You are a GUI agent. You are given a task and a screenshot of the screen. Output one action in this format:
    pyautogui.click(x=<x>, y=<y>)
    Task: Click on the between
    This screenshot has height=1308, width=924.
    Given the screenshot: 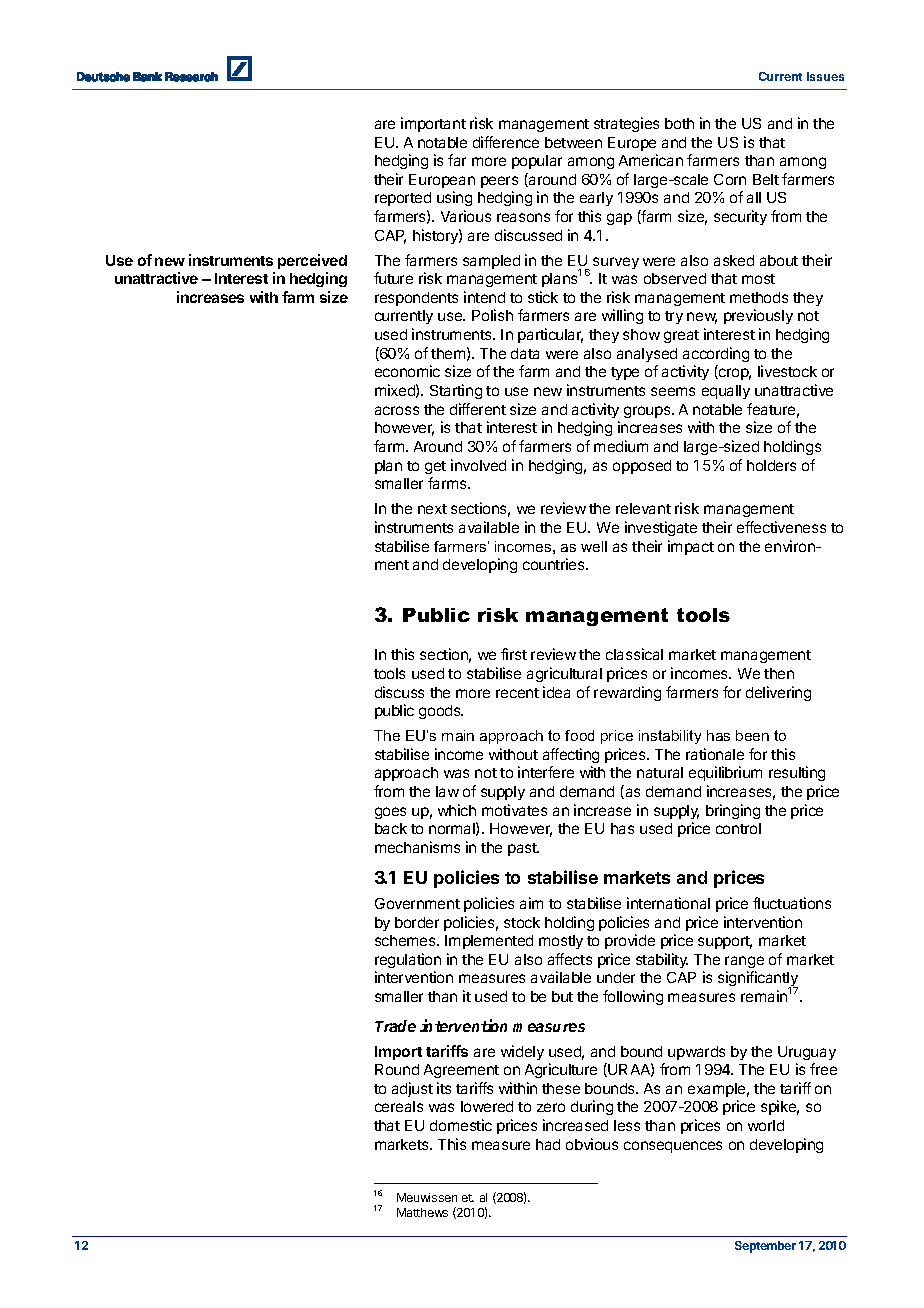 What is the action you would take?
    pyautogui.click(x=573, y=142)
